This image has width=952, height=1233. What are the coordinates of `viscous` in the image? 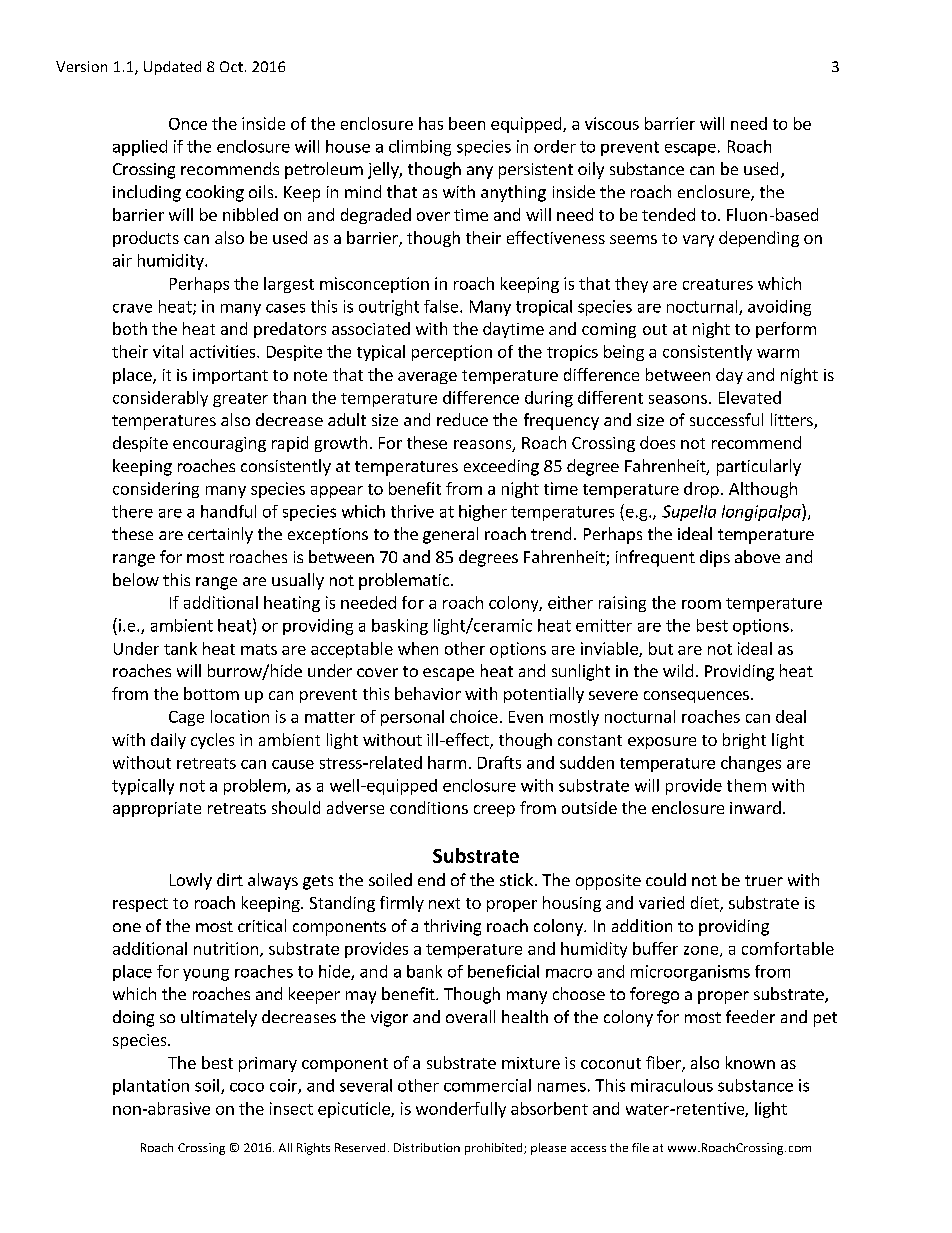 It's located at (612, 123).
